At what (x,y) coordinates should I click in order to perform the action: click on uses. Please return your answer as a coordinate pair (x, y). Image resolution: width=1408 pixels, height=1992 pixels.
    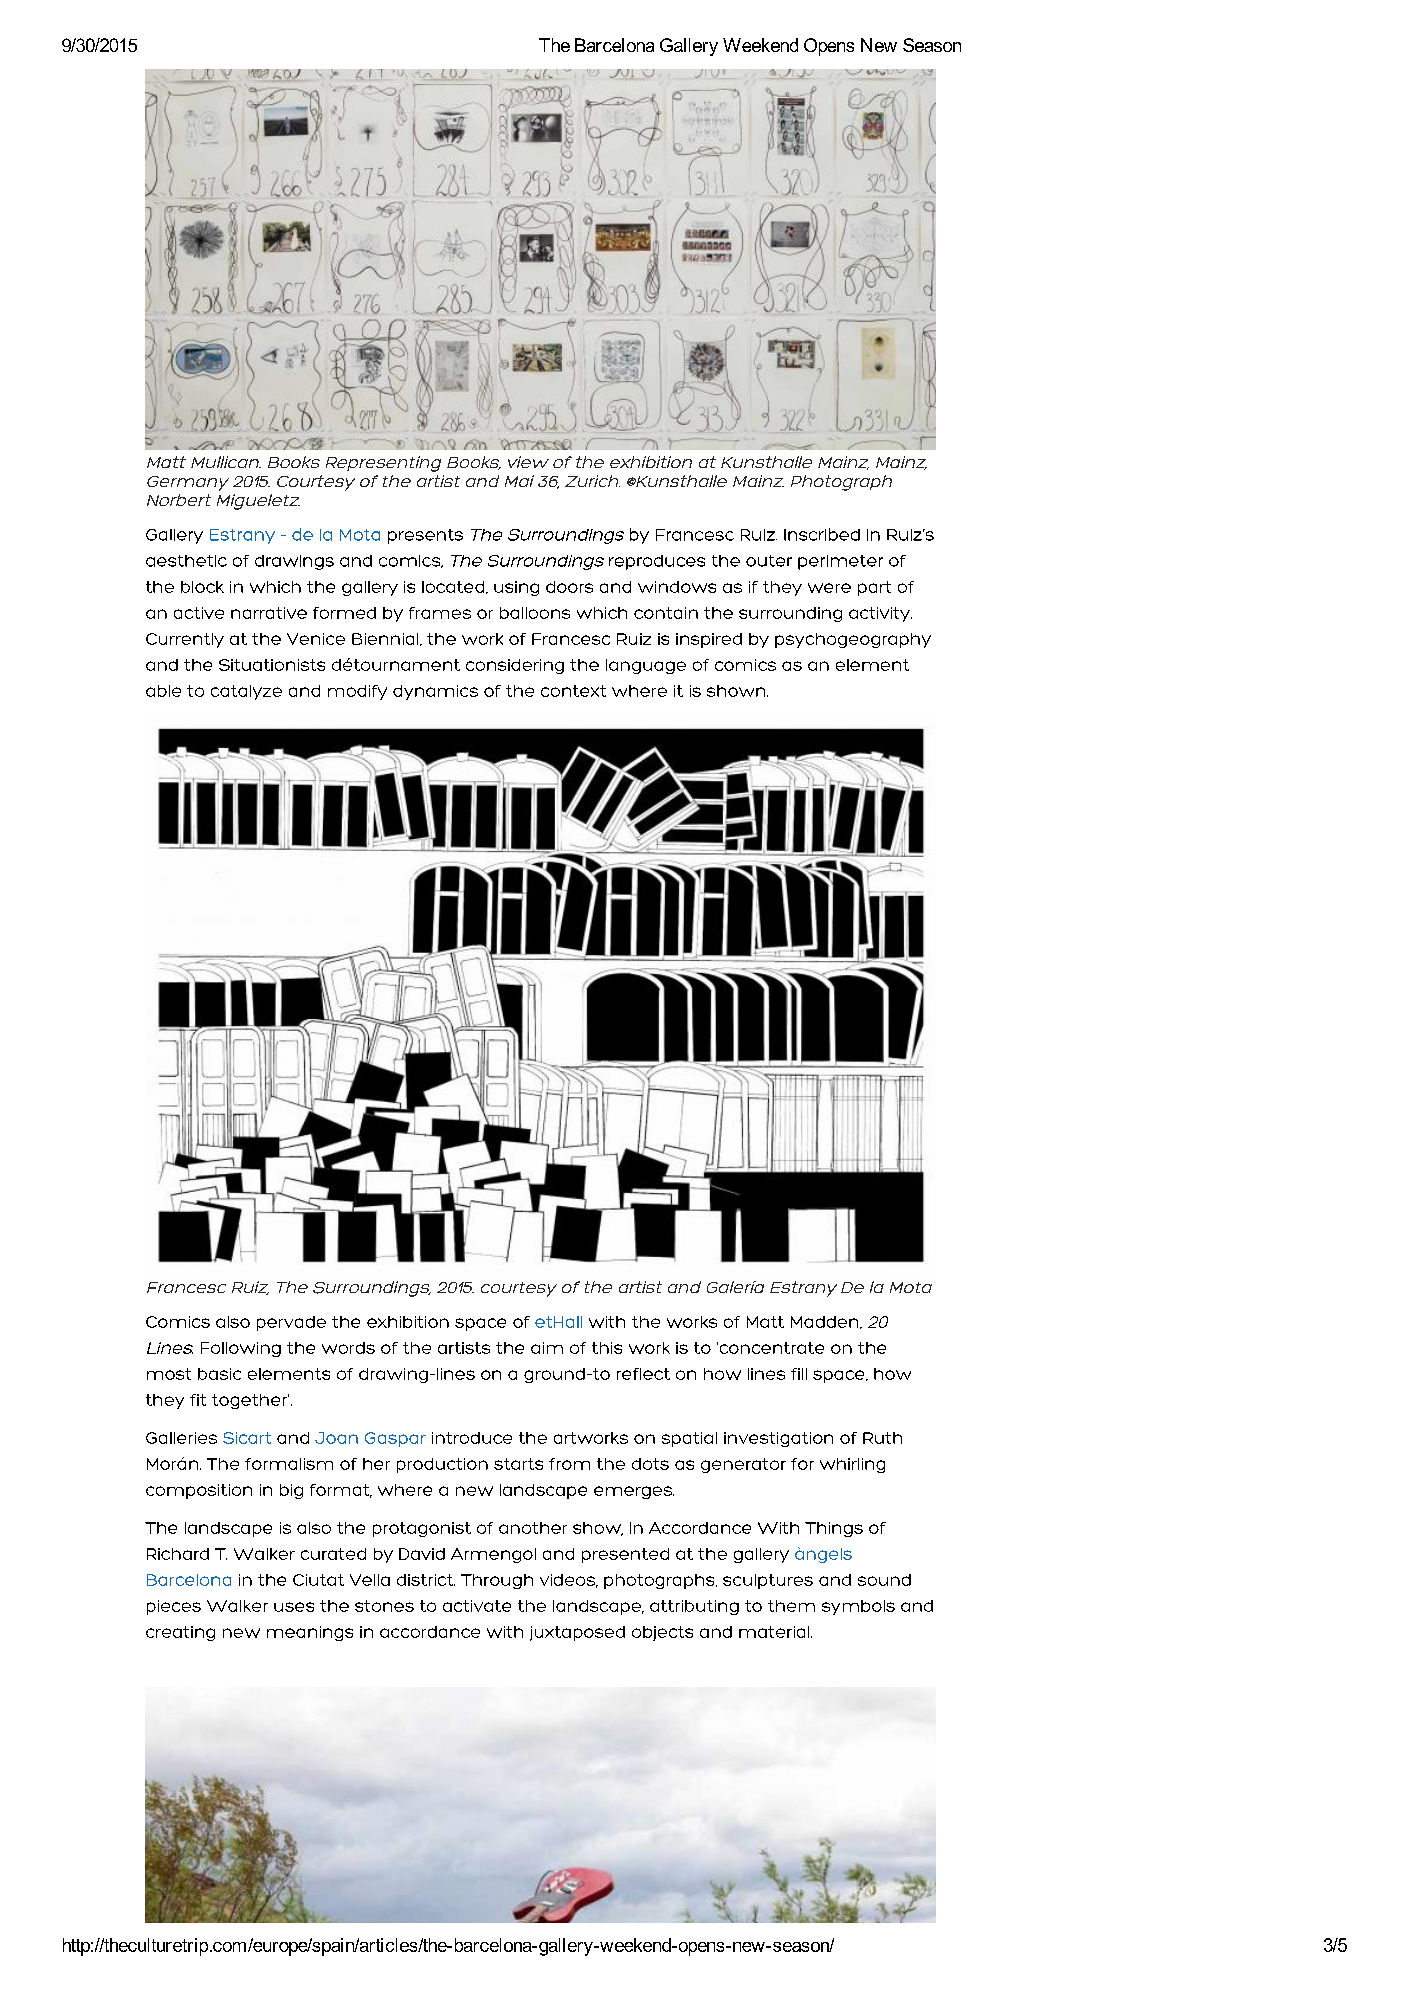
    Looking at the image, I should click on (294, 1607).
